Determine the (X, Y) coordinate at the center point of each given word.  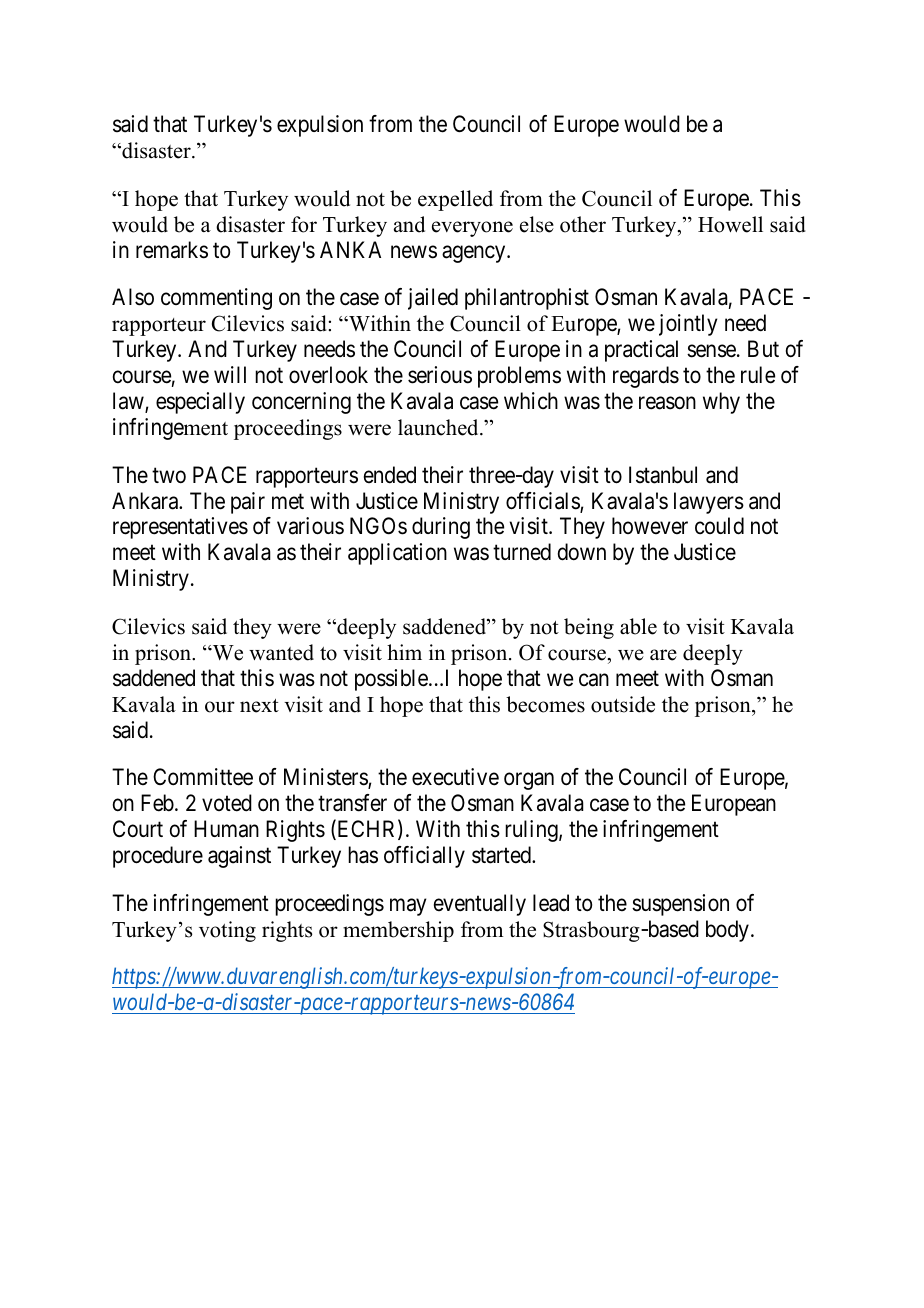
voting (227, 931)
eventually (480, 905)
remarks (172, 250)
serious (440, 375)
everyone (472, 229)
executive (455, 777)
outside (623, 704)
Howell (730, 224)
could (719, 526)
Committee (203, 777)
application (397, 554)
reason (667, 403)
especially (200, 403)
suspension (680, 905)
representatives (180, 528)
